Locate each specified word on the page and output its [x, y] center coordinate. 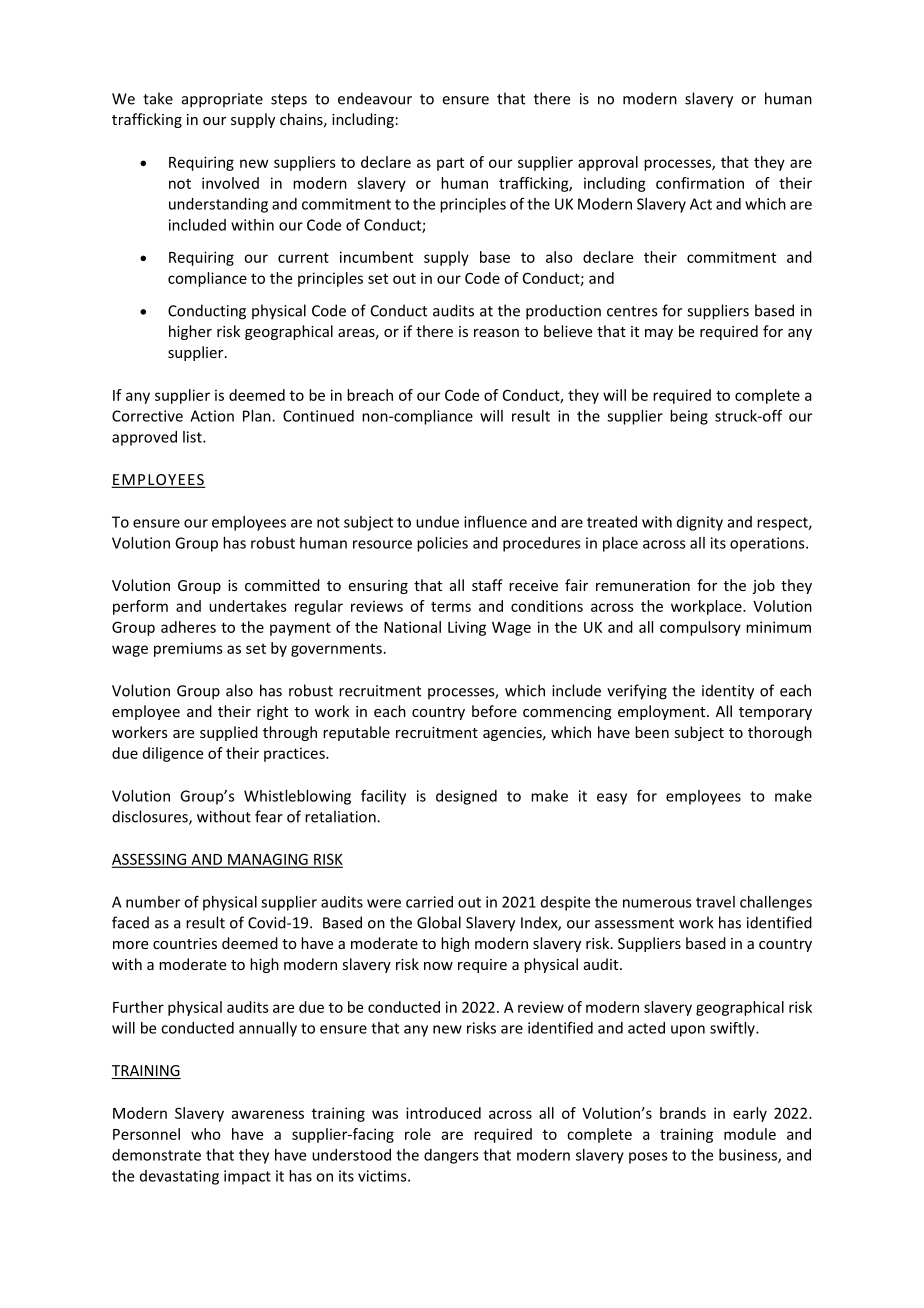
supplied [229, 733]
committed [282, 585]
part [450, 164]
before [494, 711]
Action [212, 416]
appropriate [222, 100]
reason [496, 333]
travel [715, 902]
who [206, 1134]
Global [439, 922]
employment [663, 712]
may [659, 334]
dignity [700, 523]
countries [185, 943]
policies [442, 544]
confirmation [700, 183]
